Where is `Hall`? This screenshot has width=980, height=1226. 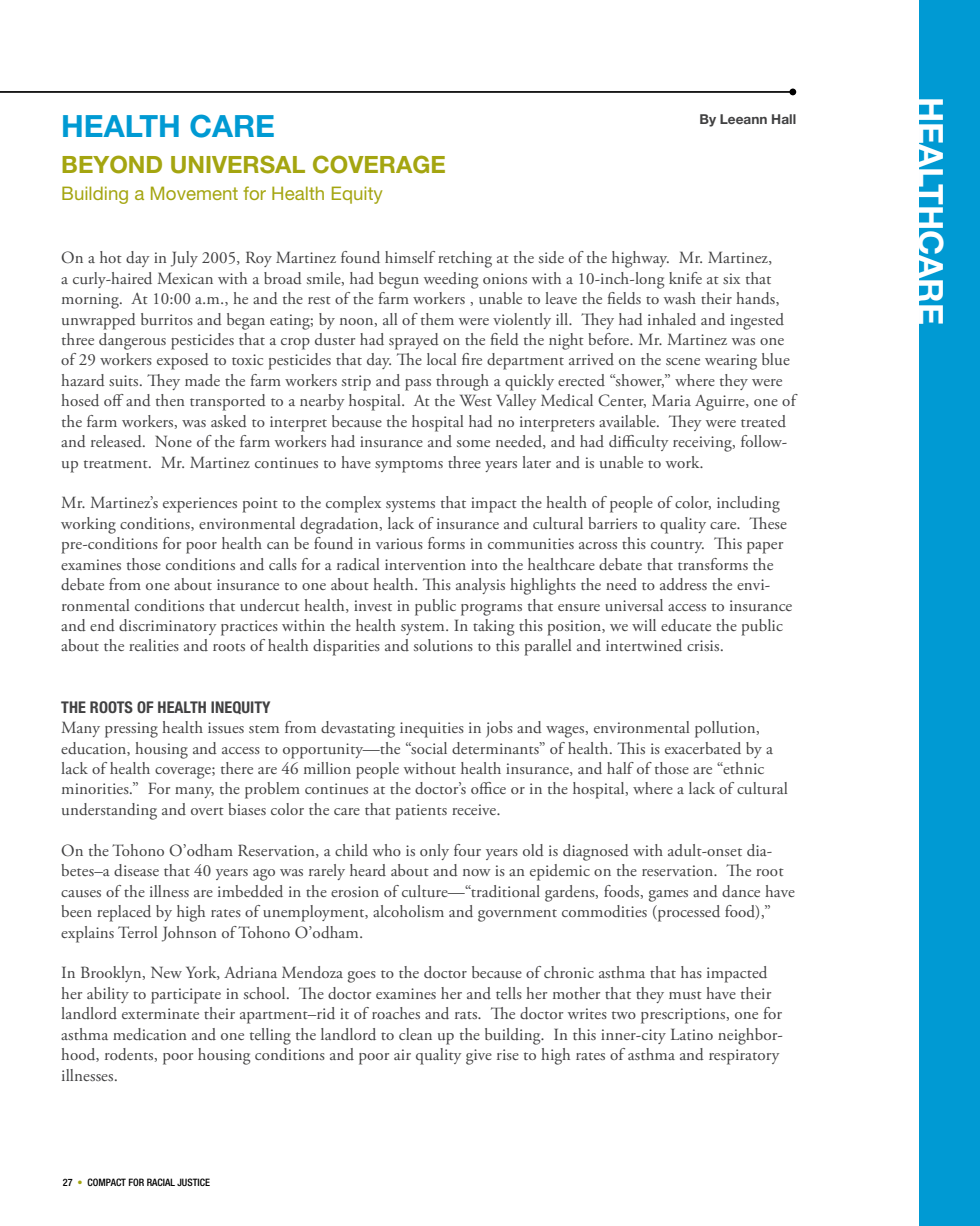 Hall is located at coordinates (784, 119).
